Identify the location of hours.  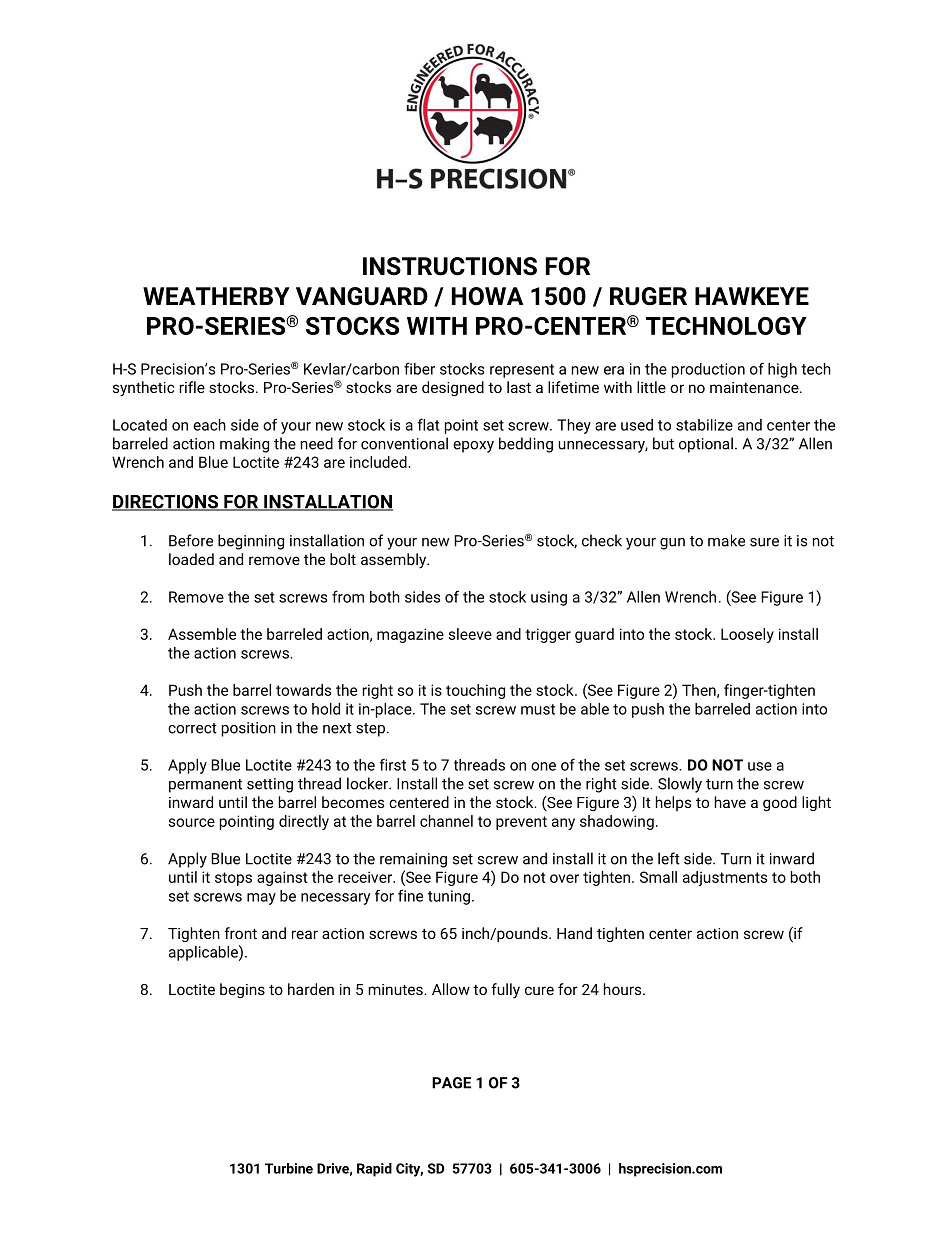
(624, 989).
